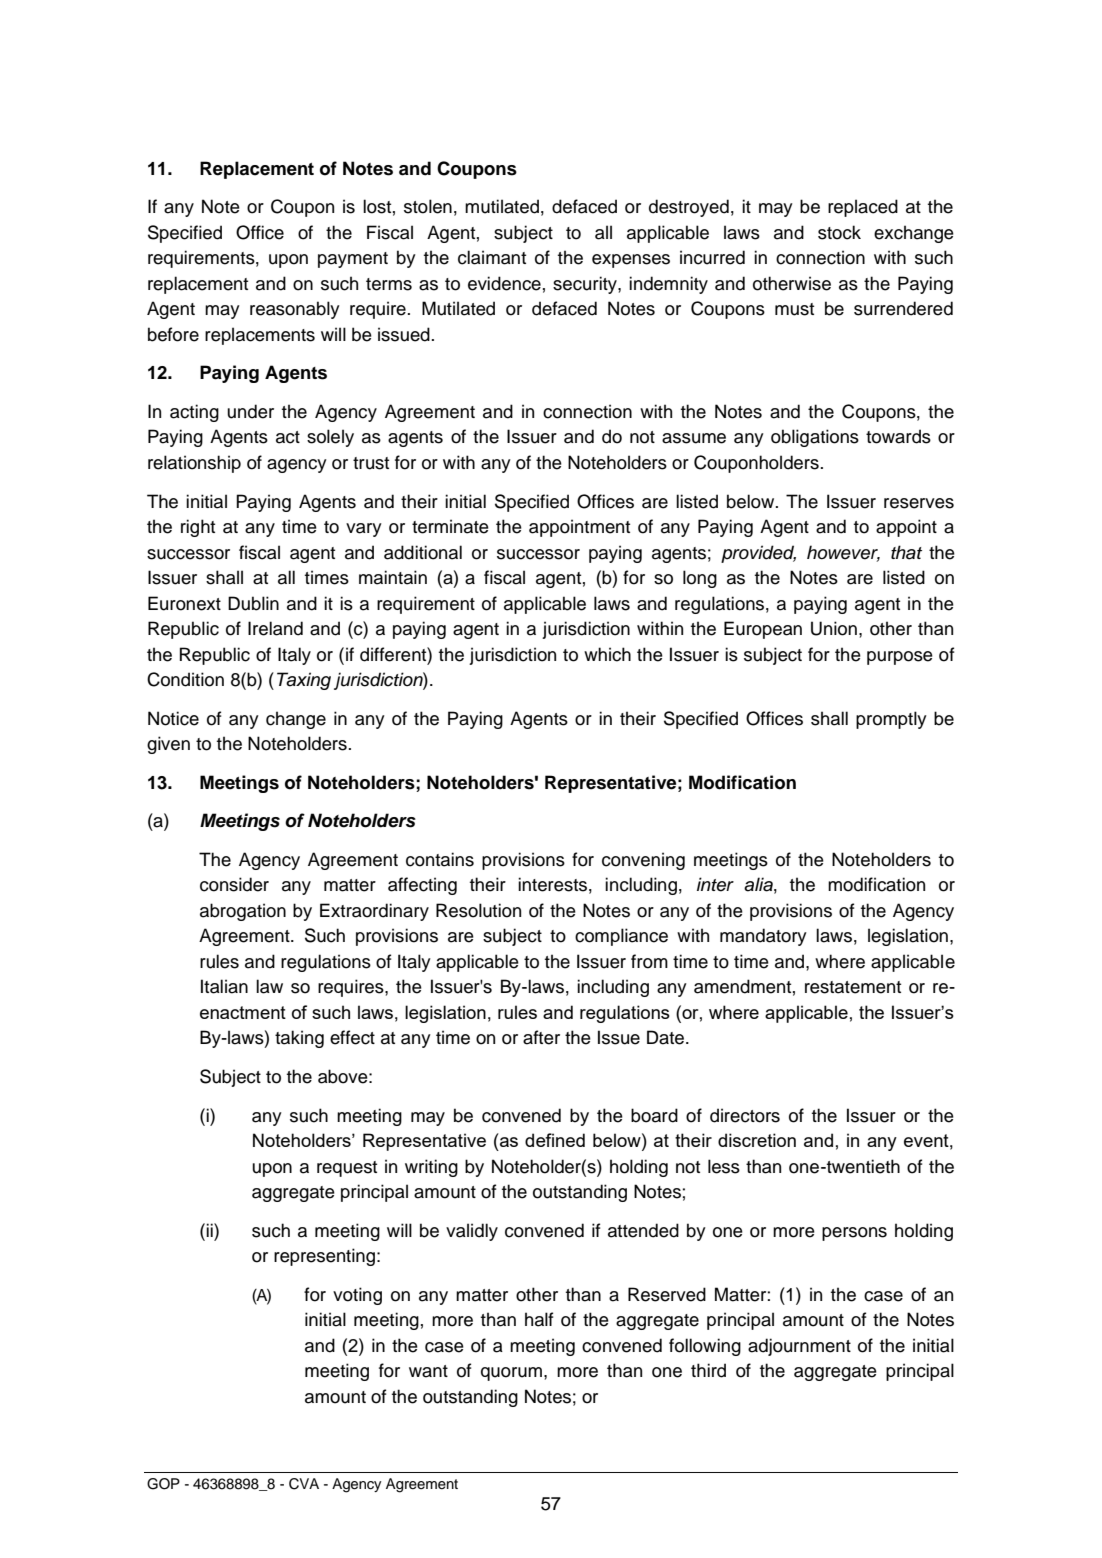  What do you see at coordinates (450, 526) in the screenshot?
I see `terminate` at bounding box center [450, 526].
